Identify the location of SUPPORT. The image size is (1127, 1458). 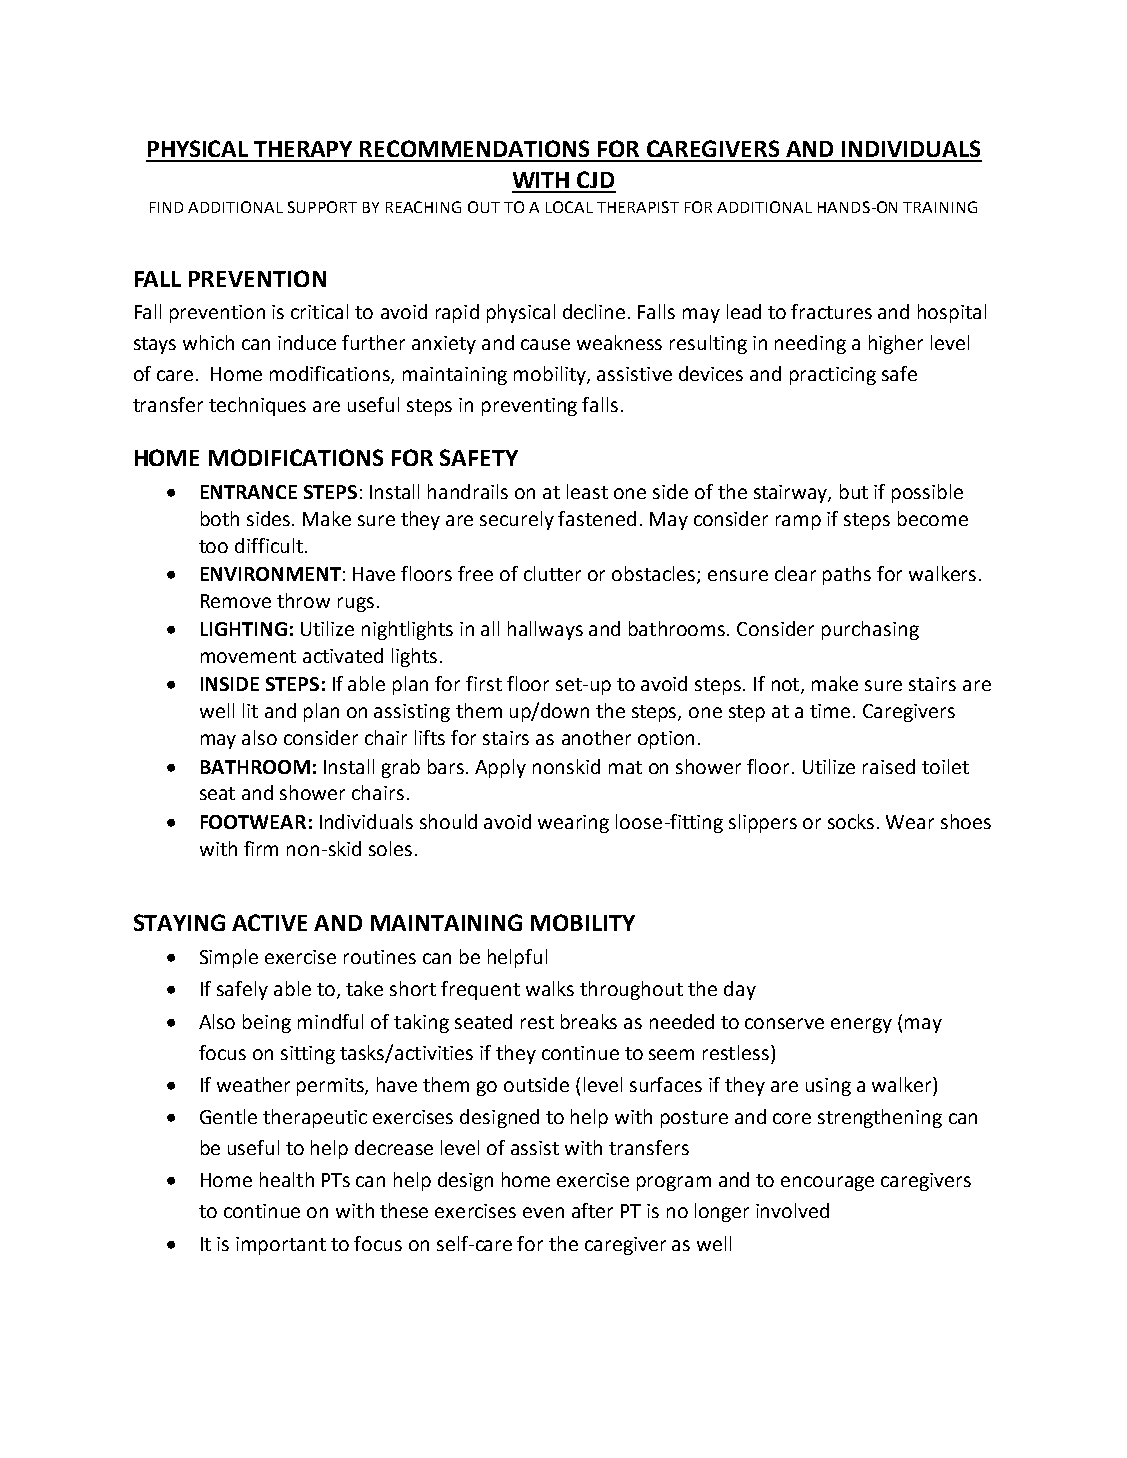
(322, 207).
